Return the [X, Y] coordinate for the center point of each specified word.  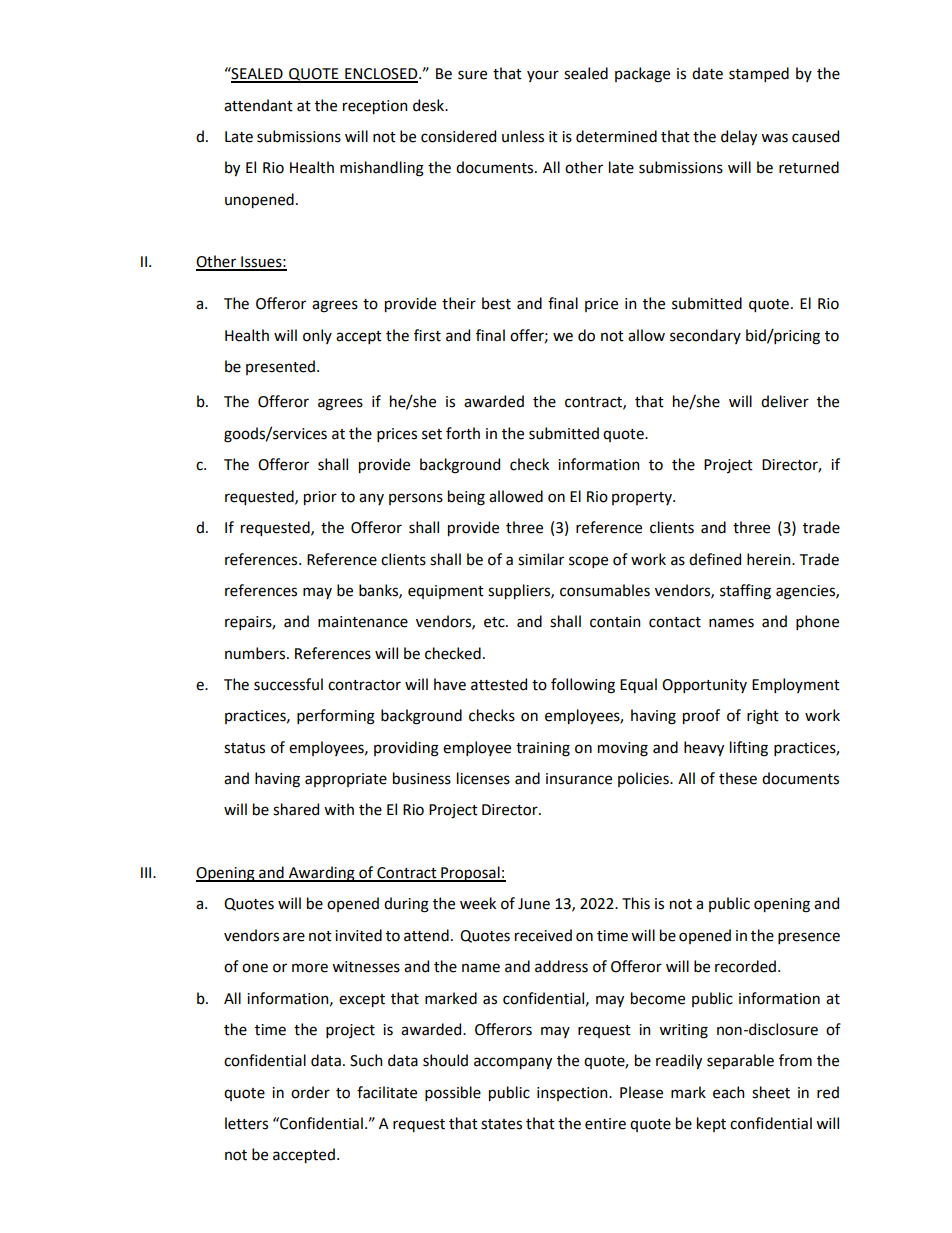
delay [739, 137]
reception [375, 107]
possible [453, 1093]
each [728, 1092]
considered [458, 136]
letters [246, 1123]
